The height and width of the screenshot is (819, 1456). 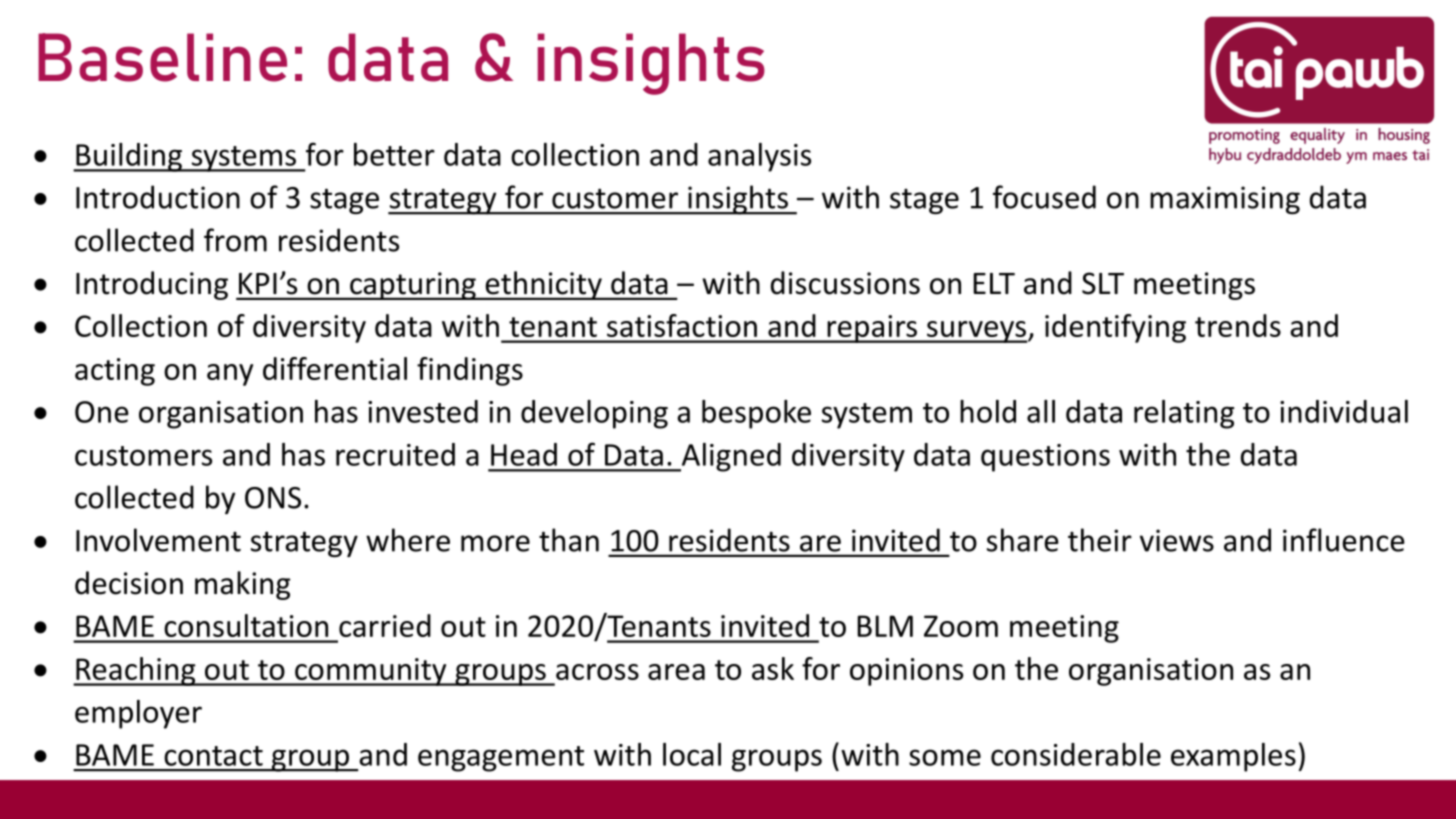 I want to click on than, so click(x=569, y=540).
